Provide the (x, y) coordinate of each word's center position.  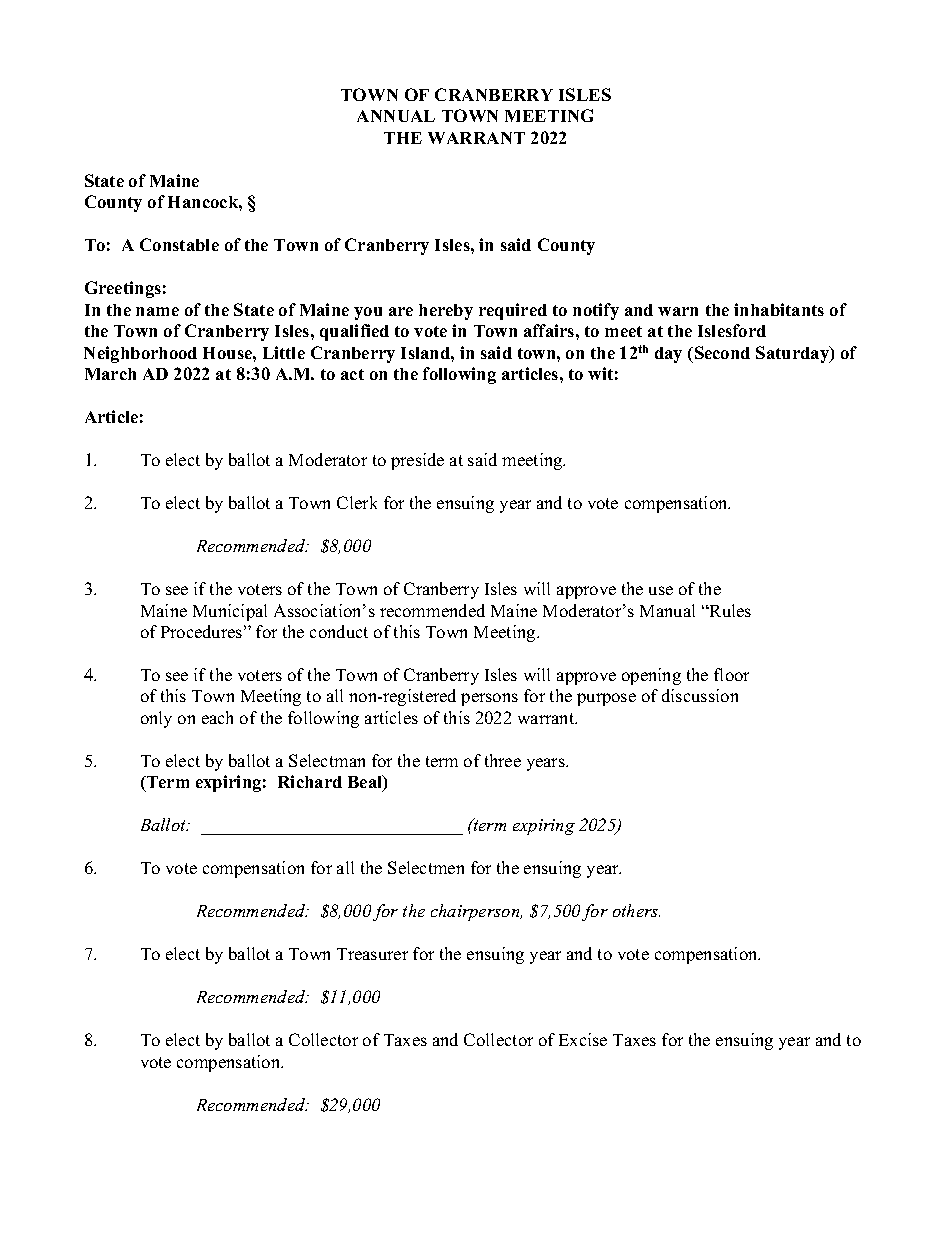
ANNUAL (396, 116)
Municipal (230, 612)
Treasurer (372, 954)
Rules (729, 610)
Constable (179, 244)
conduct (339, 631)
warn (678, 311)
